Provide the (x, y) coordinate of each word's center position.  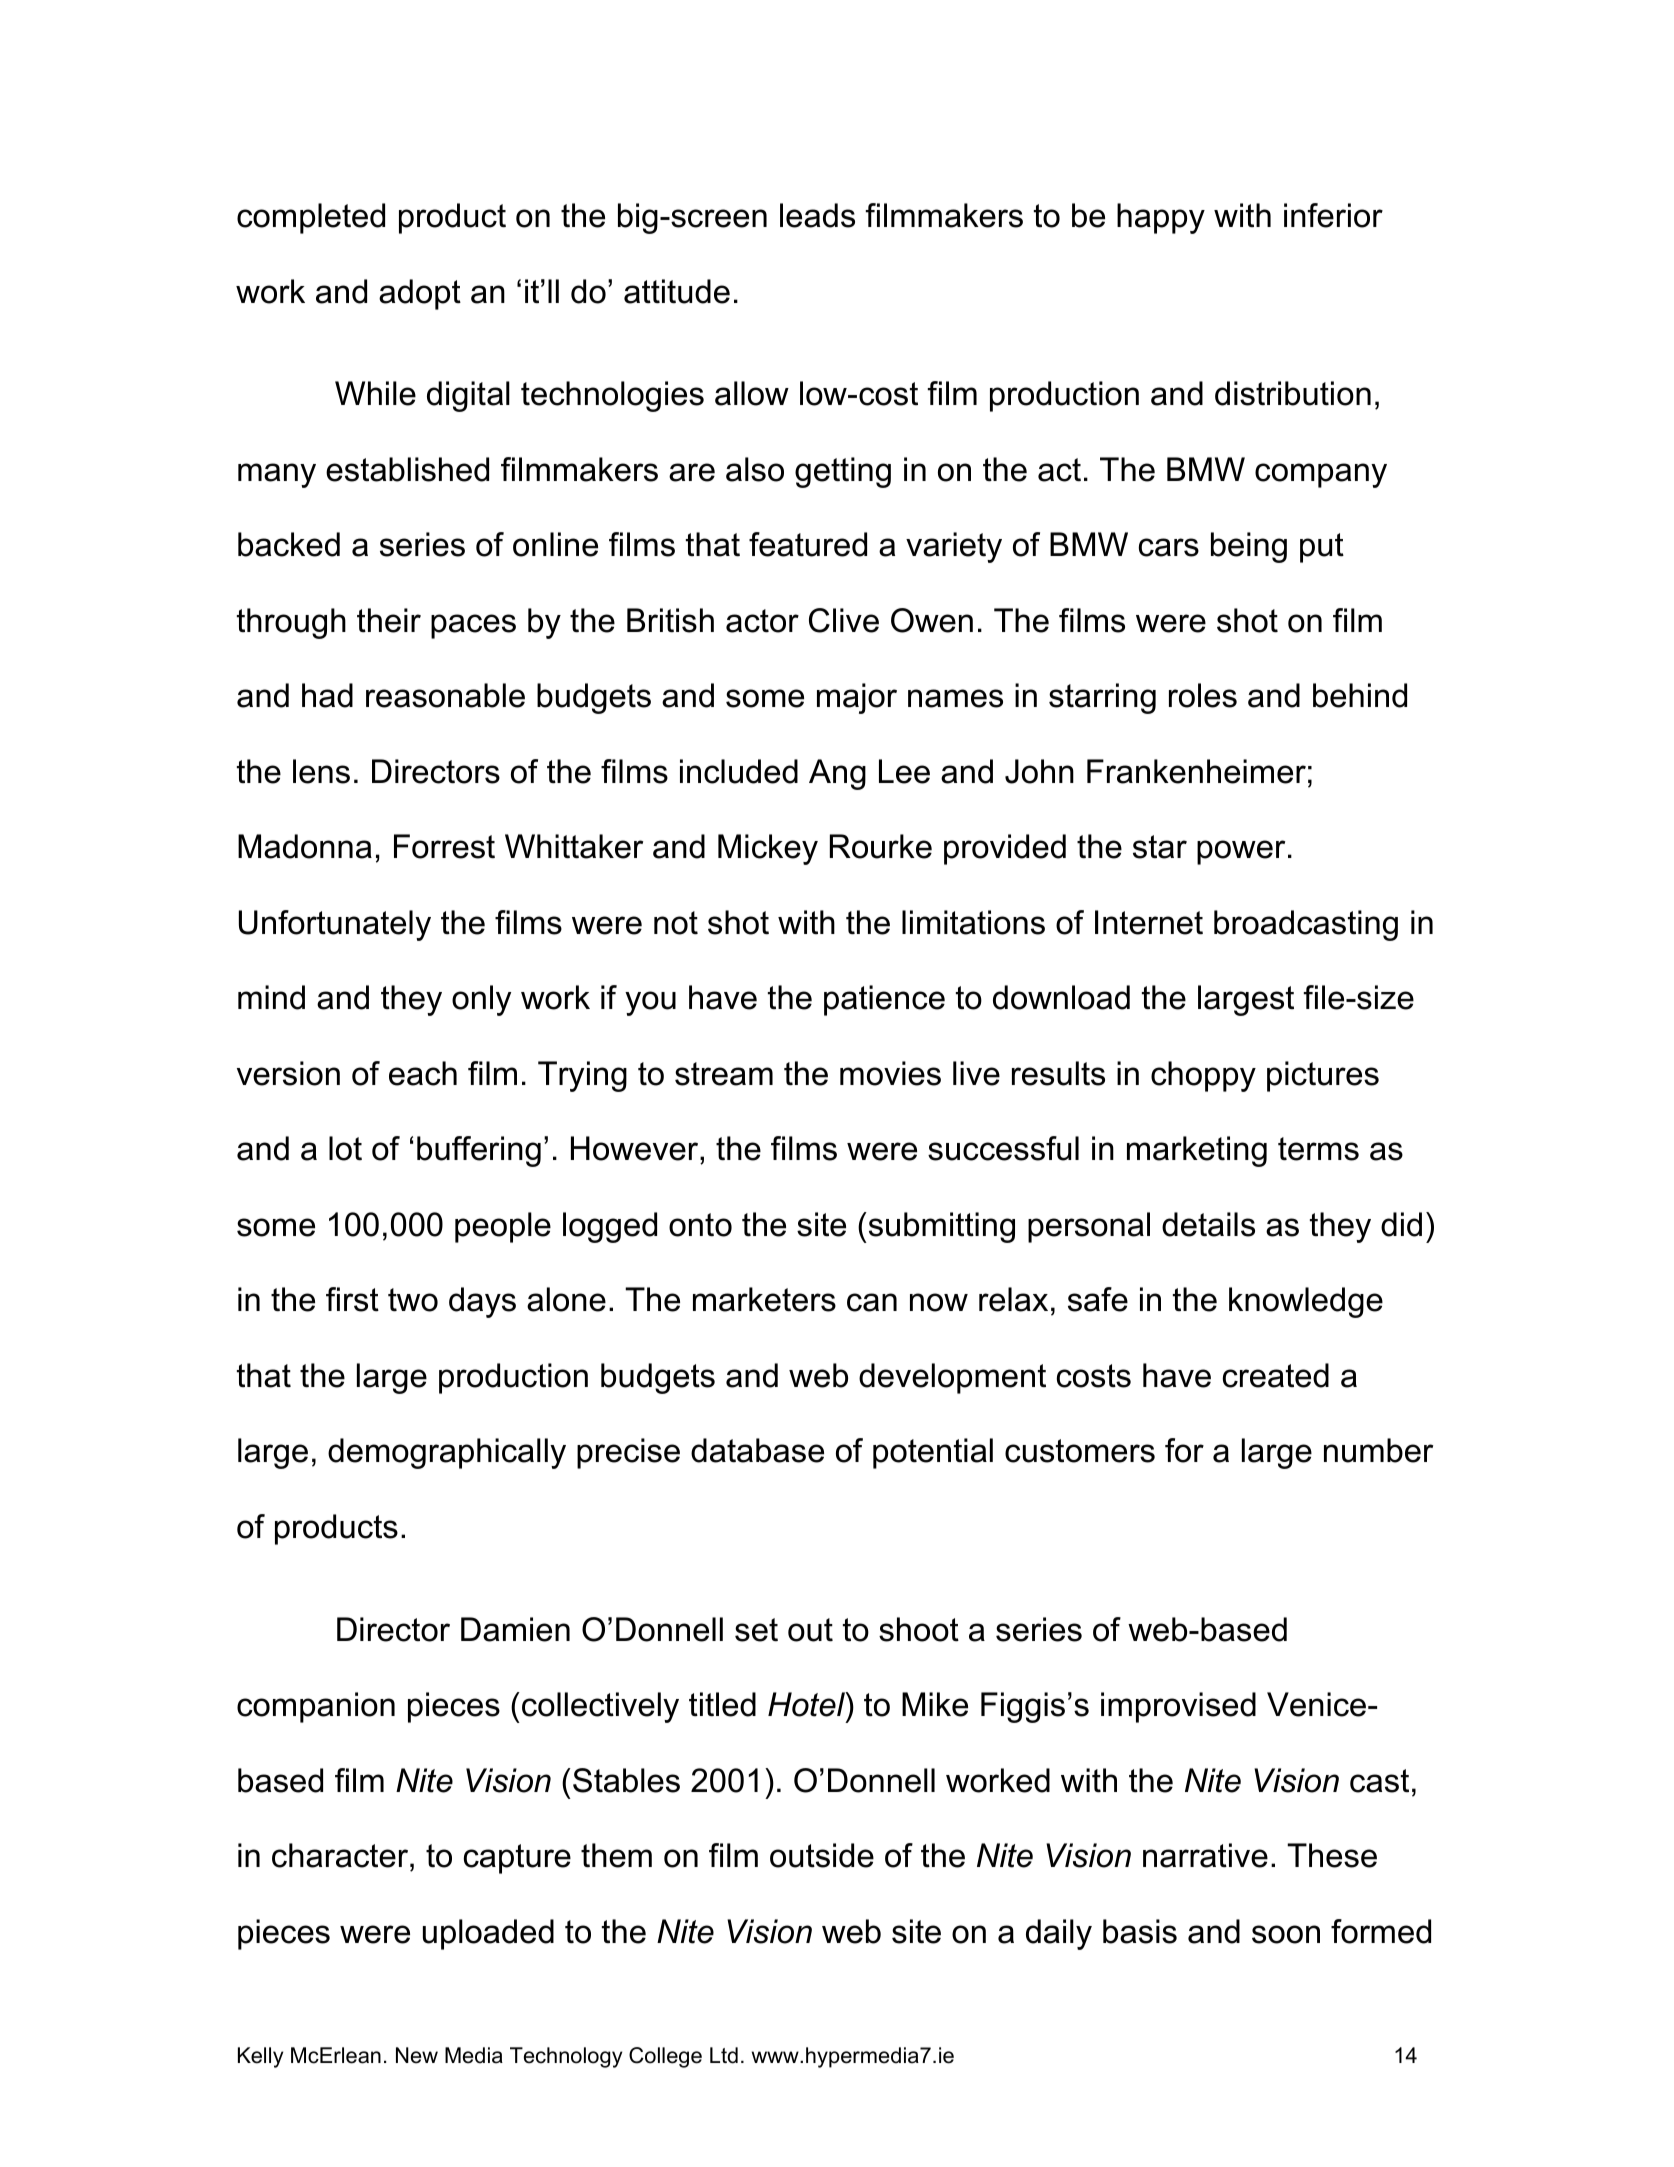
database (757, 1450)
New (417, 2055)
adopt (420, 294)
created (1276, 1375)
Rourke (881, 846)
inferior (1333, 215)
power (1241, 852)
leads (817, 215)
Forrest (444, 846)
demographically (447, 1453)
